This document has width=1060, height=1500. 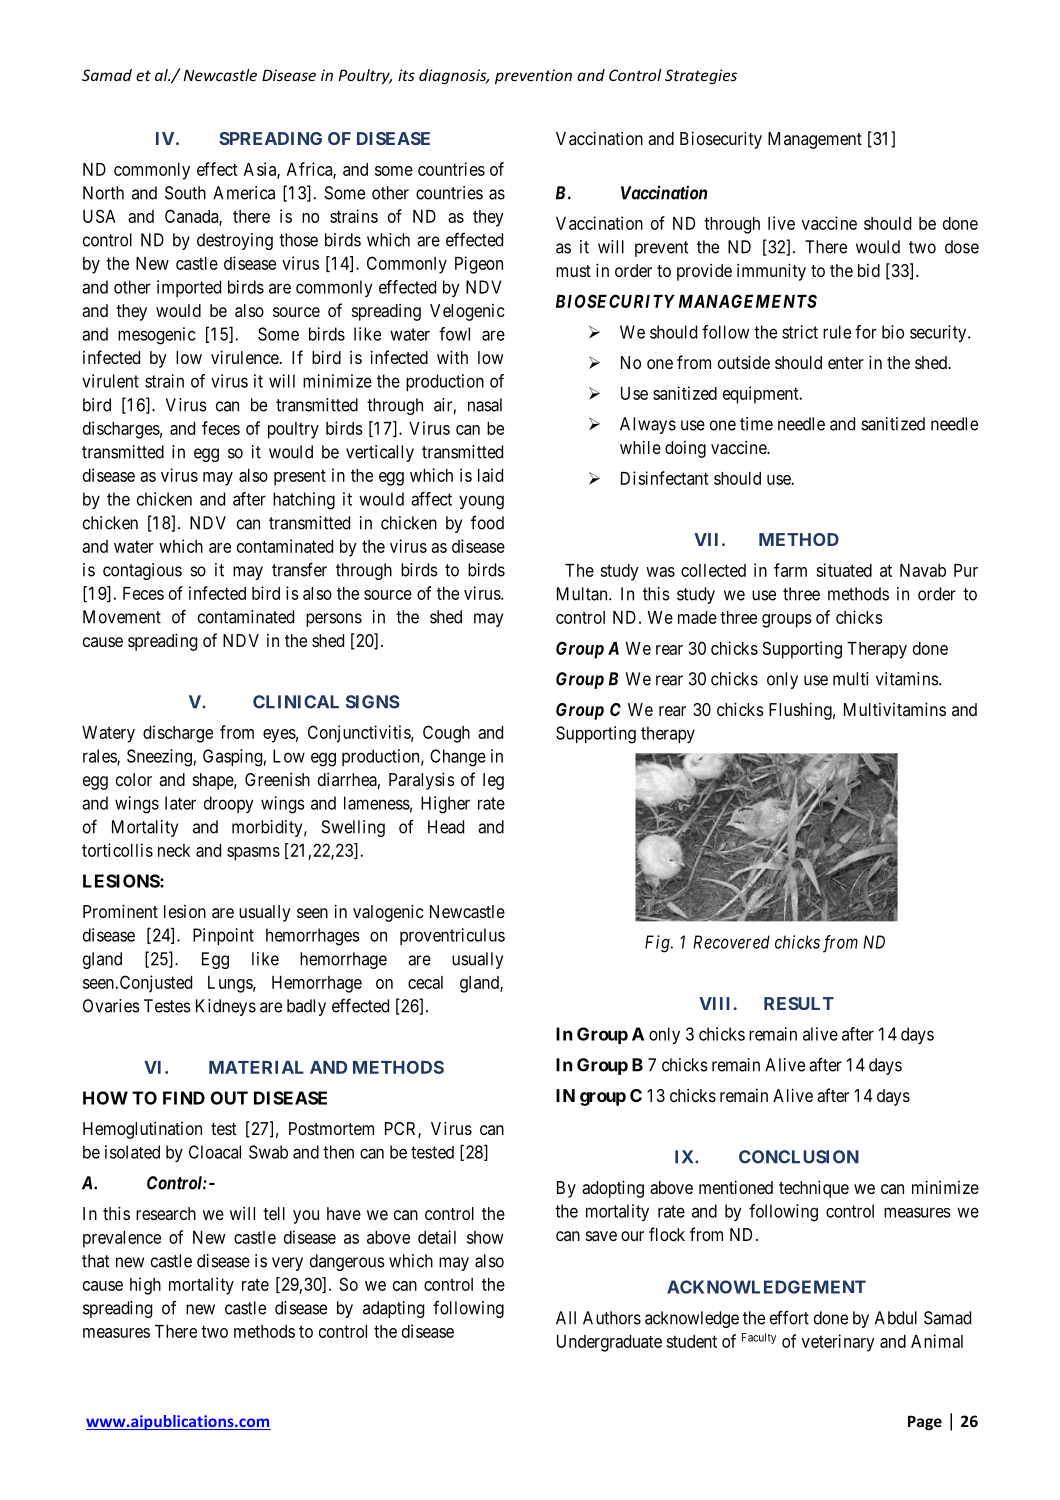 What do you see at coordinates (962, 247) in the document?
I see `dose` at bounding box center [962, 247].
